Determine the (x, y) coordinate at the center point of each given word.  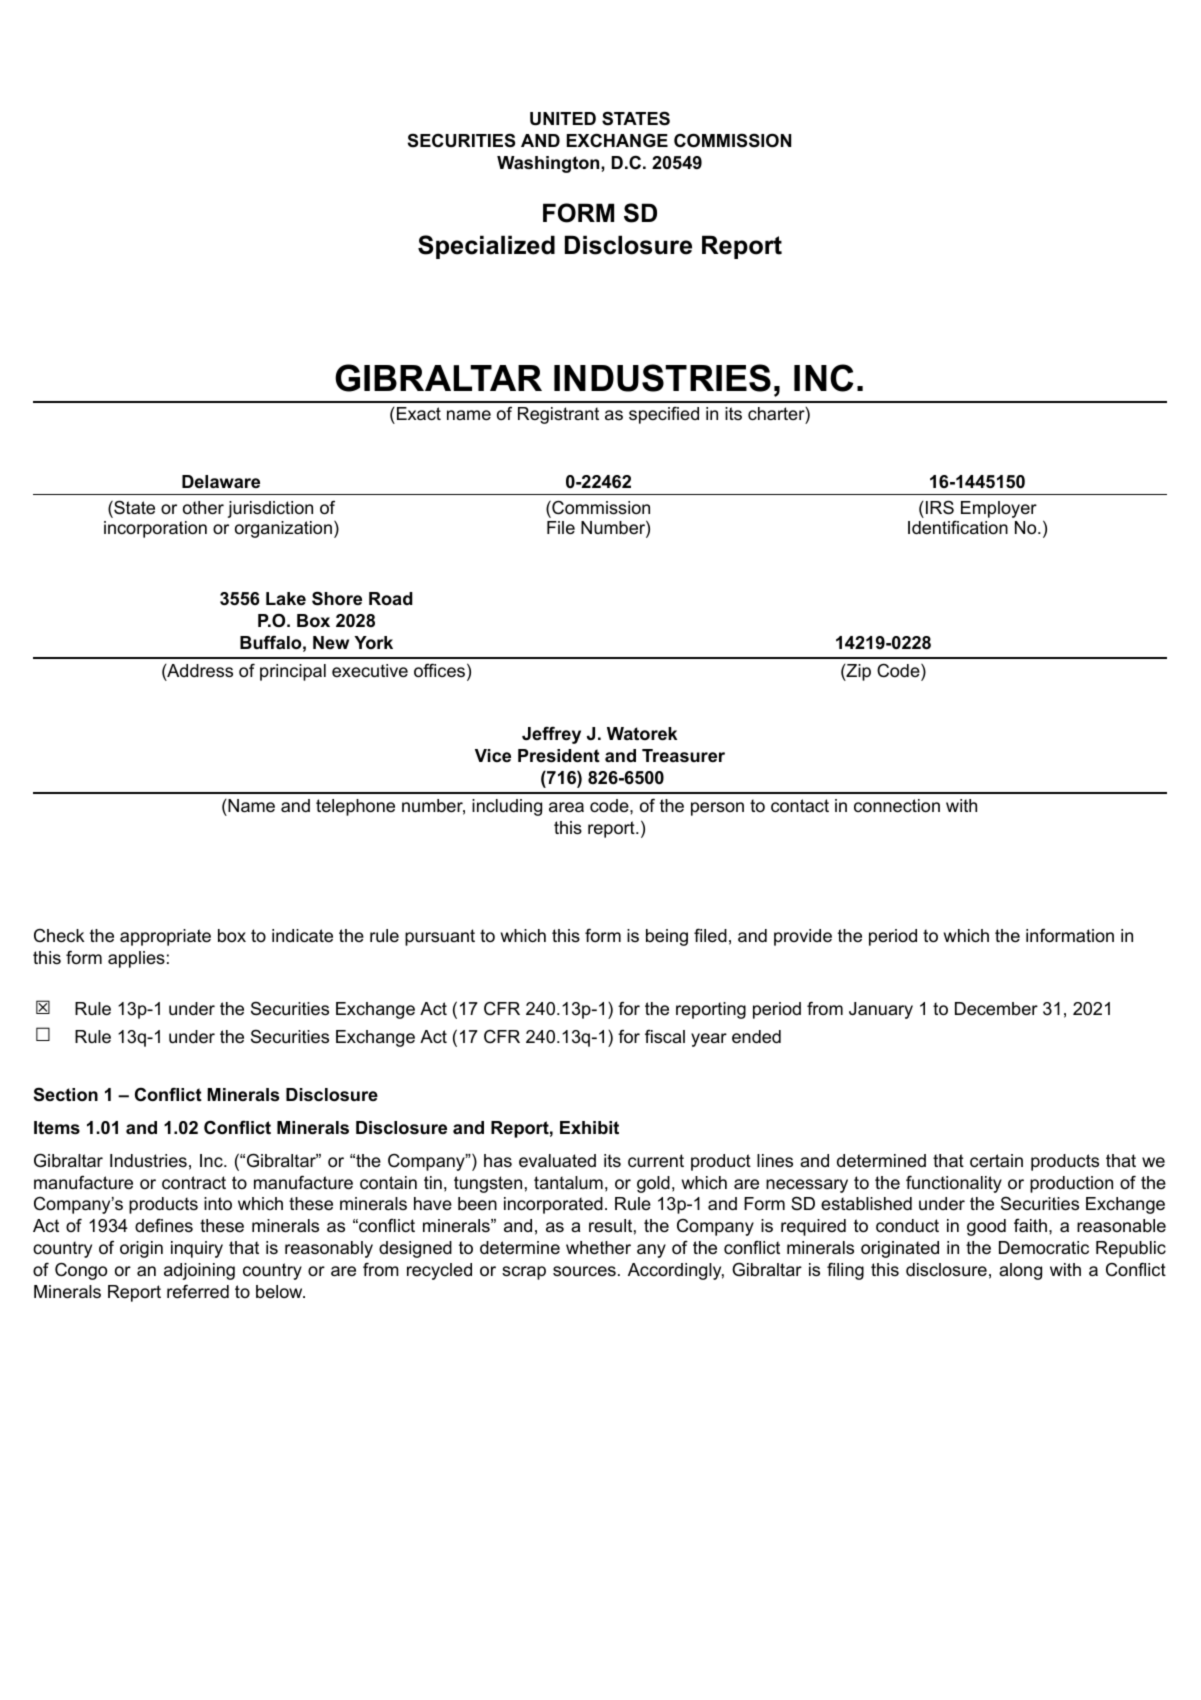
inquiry (197, 1249)
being (667, 937)
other (203, 508)
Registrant (558, 415)
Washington (549, 164)
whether (598, 1248)
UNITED (563, 119)
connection (897, 806)
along (1020, 1271)
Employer (999, 509)
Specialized (486, 247)
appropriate (165, 937)
